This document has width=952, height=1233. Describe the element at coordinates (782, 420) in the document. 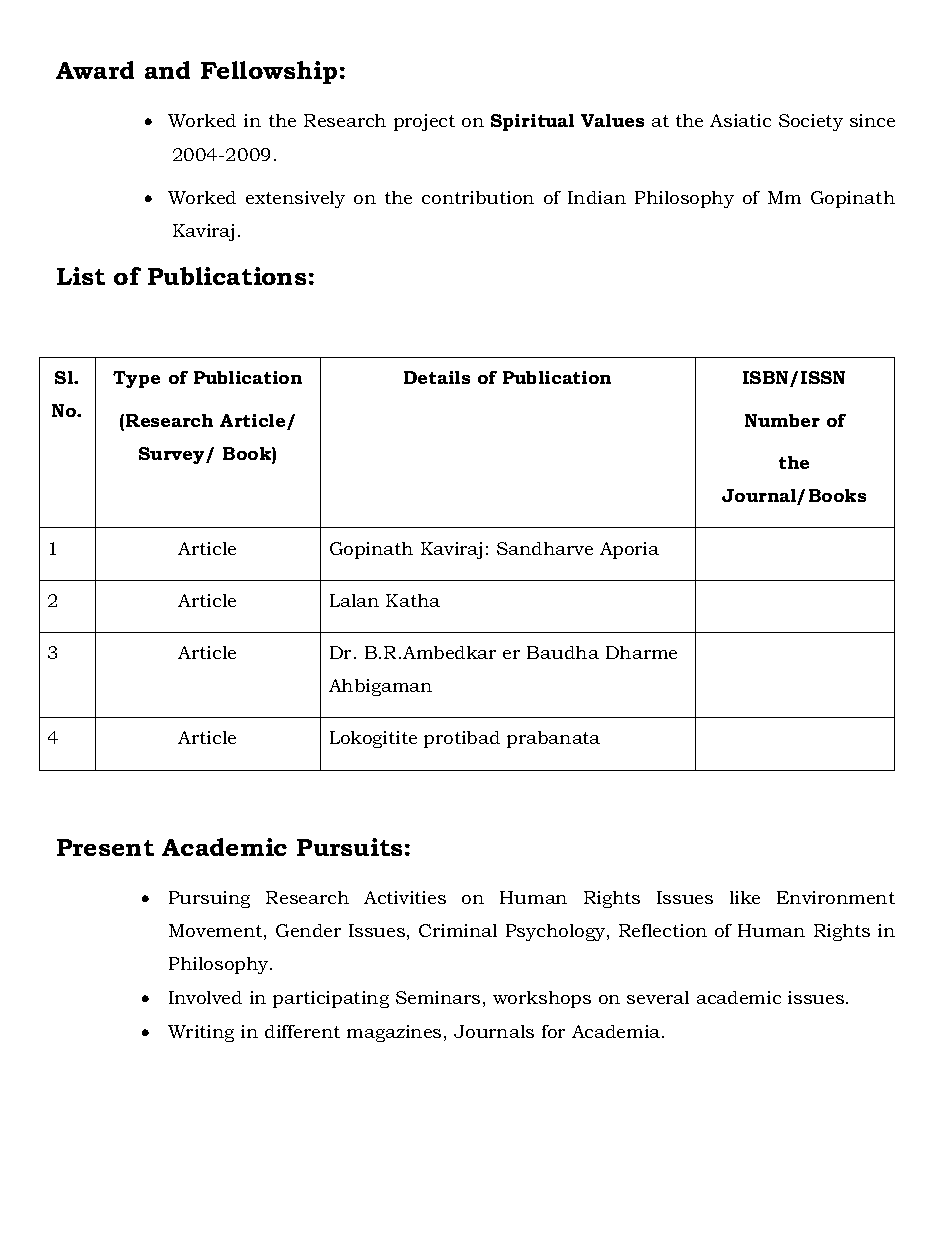

I see `Number` at that location.
